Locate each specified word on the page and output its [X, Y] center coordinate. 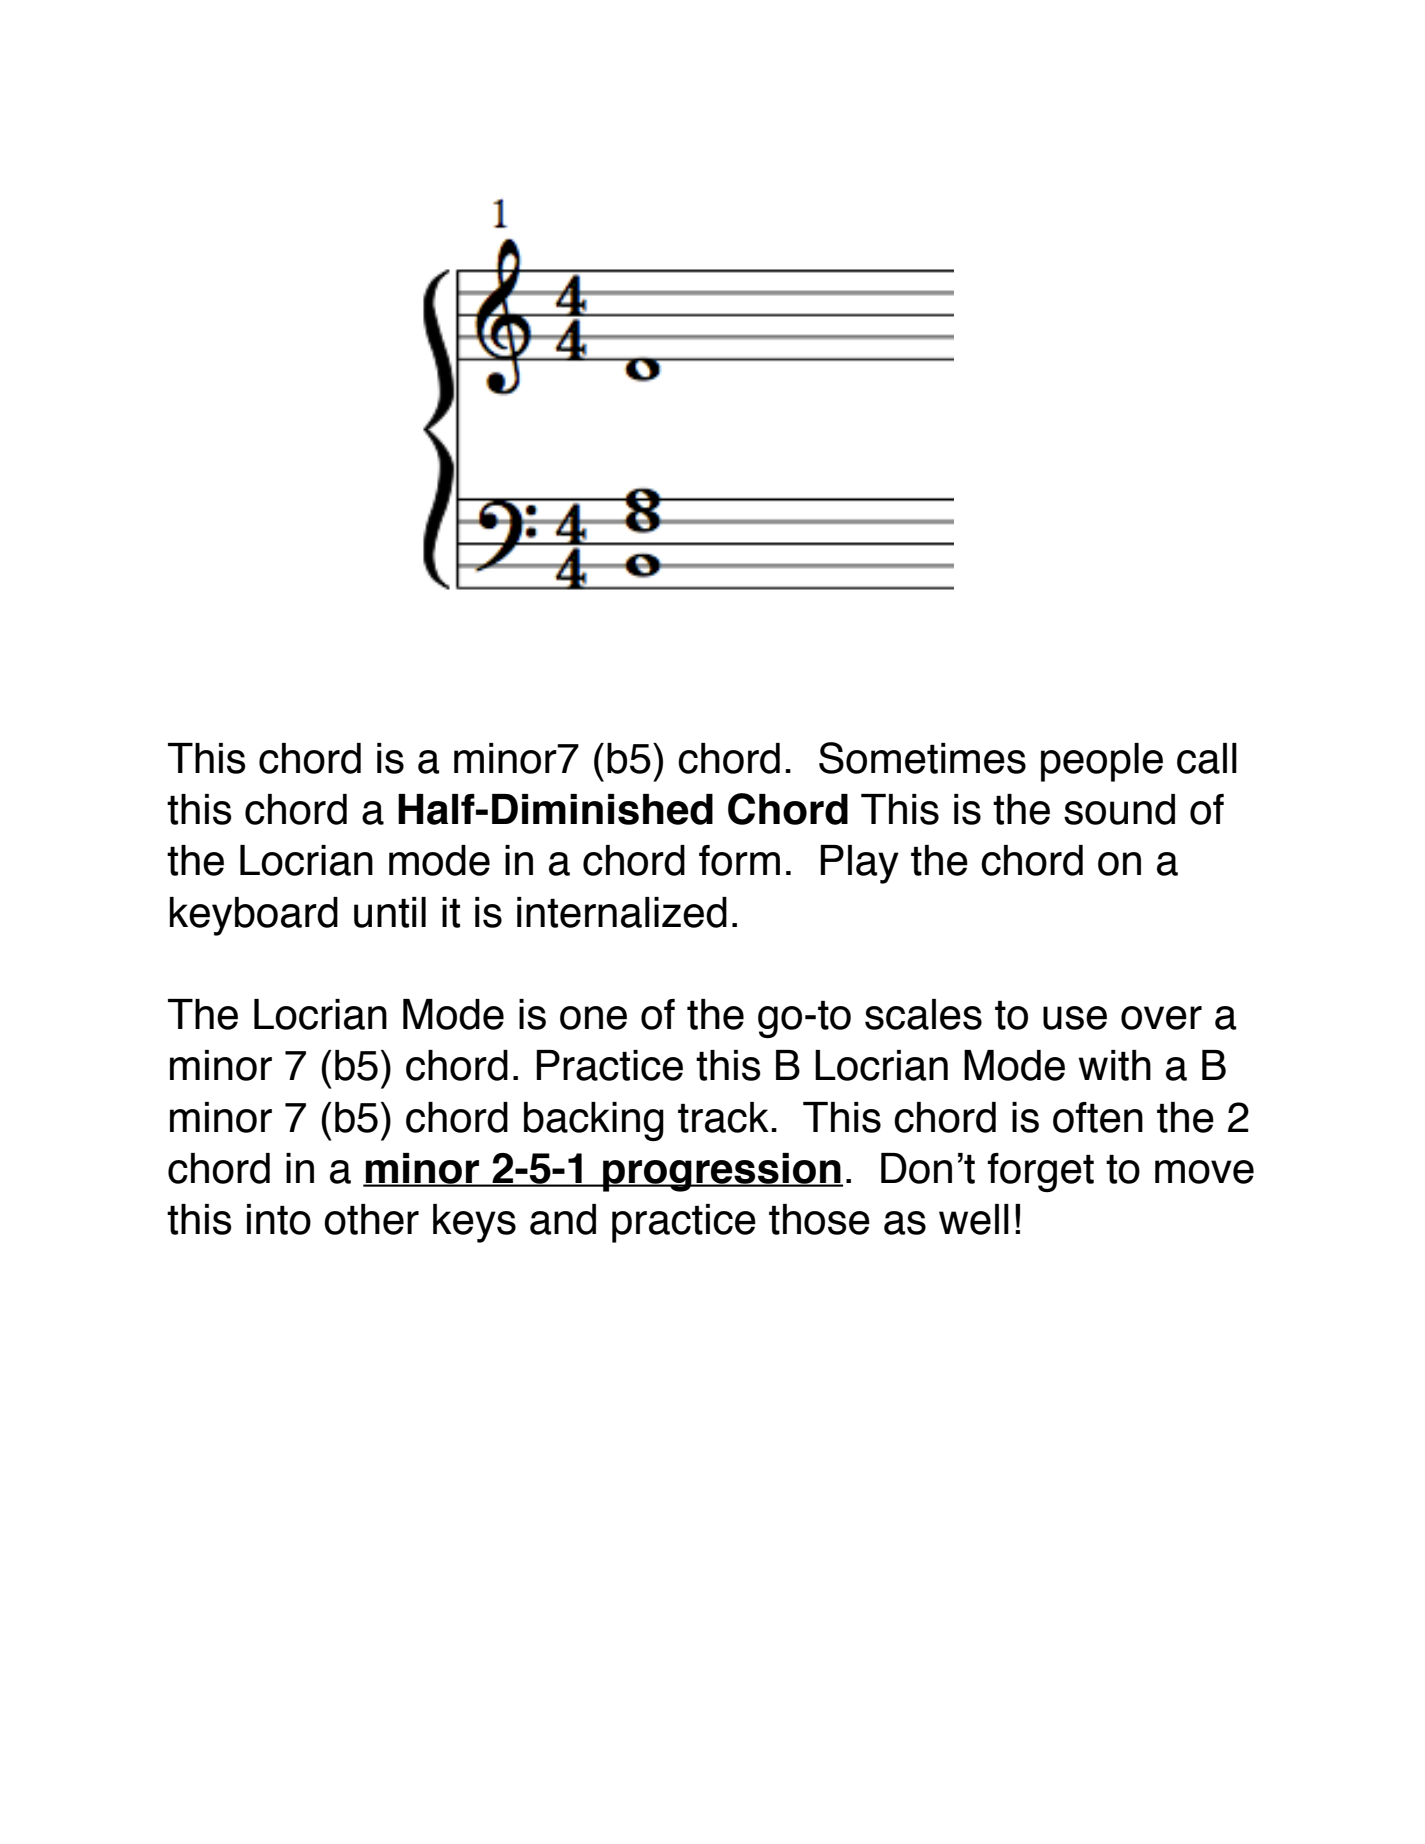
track [723, 1117]
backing [594, 1121]
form [739, 860]
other [371, 1219]
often [1098, 1117]
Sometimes [922, 758]
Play [859, 864]
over [1161, 1018]
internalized [622, 912]
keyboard [254, 916]
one [593, 1018]
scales [923, 1014]
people [1102, 762]
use [1075, 1018]
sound [1119, 809]
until [390, 912]
